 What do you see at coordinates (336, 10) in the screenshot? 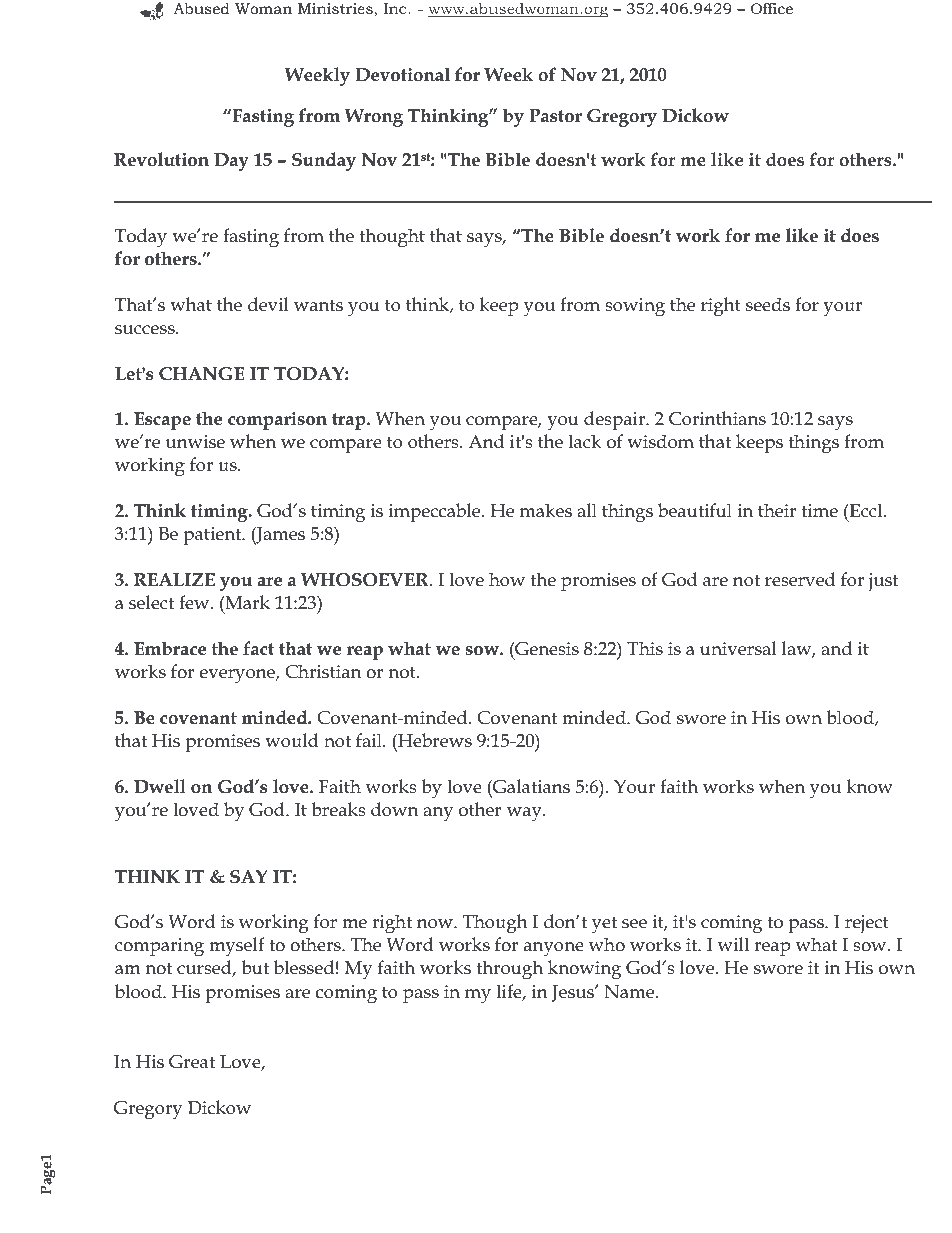
I see `Ministries` at bounding box center [336, 10].
